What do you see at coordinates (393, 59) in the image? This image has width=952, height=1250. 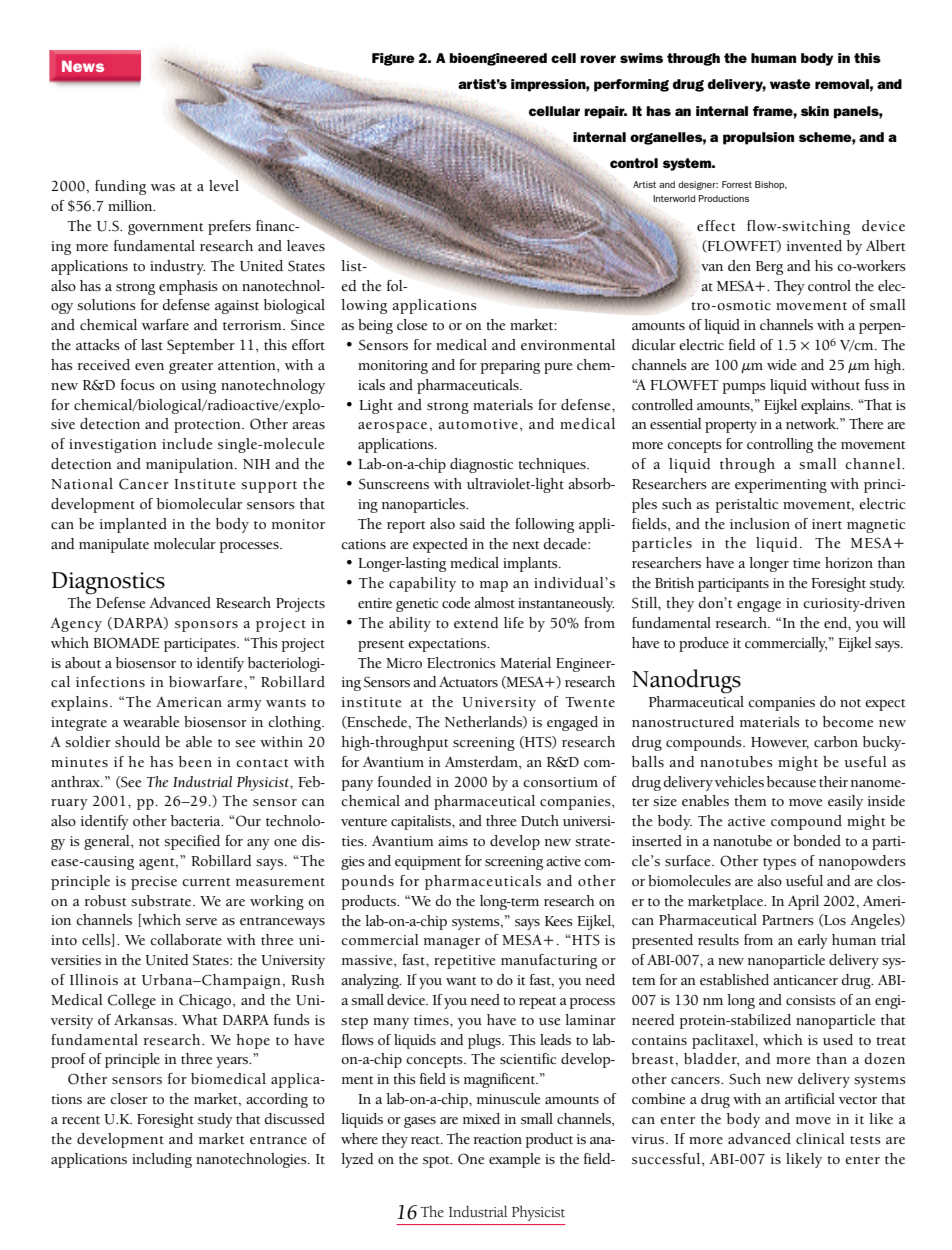 I see `Figure` at bounding box center [393, 59].
